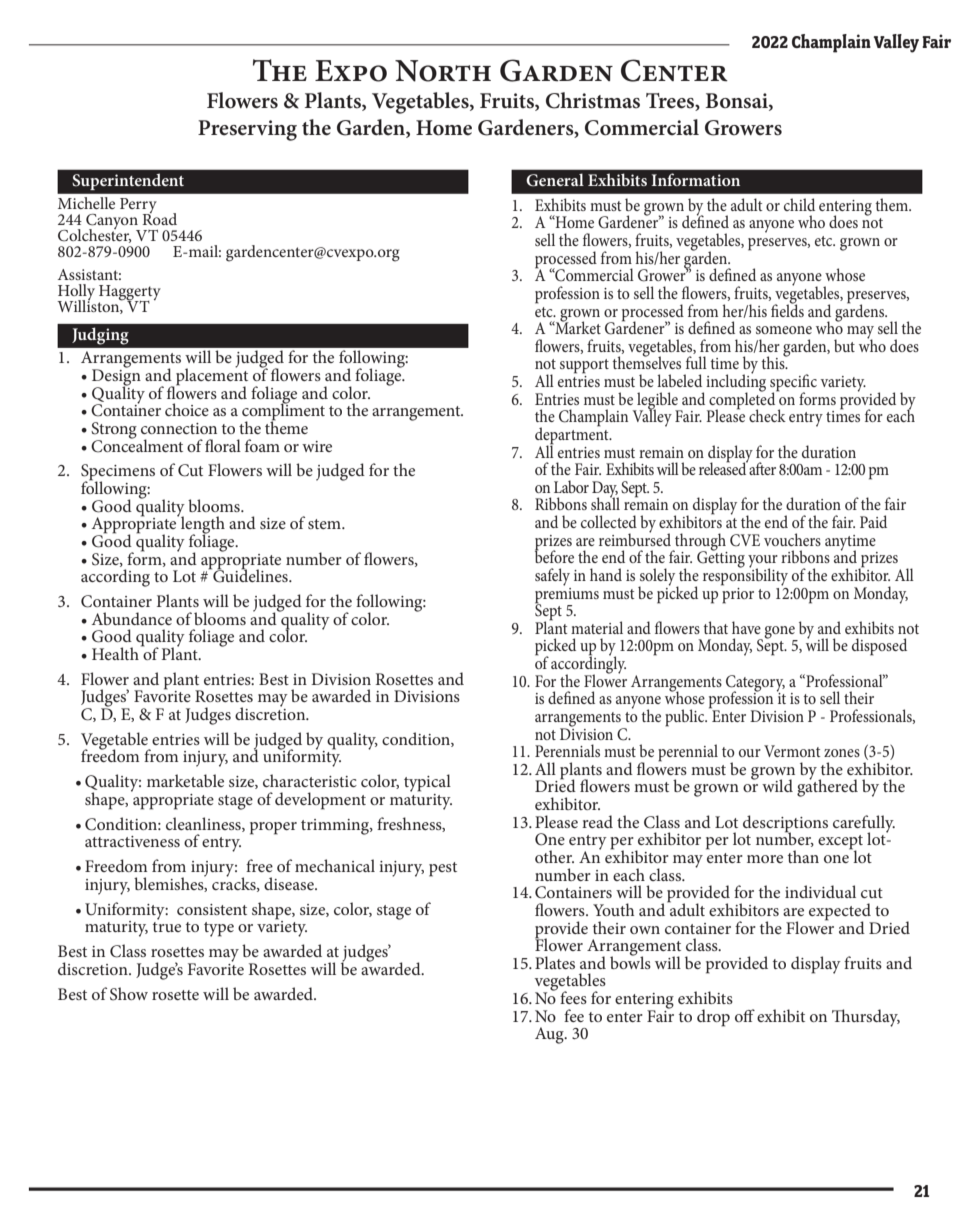 The width and height of the document is (980, 1226). What do you see at coordinates (247, 130) in the document?
I see `Preserving` at bounding box center [247, 130].
